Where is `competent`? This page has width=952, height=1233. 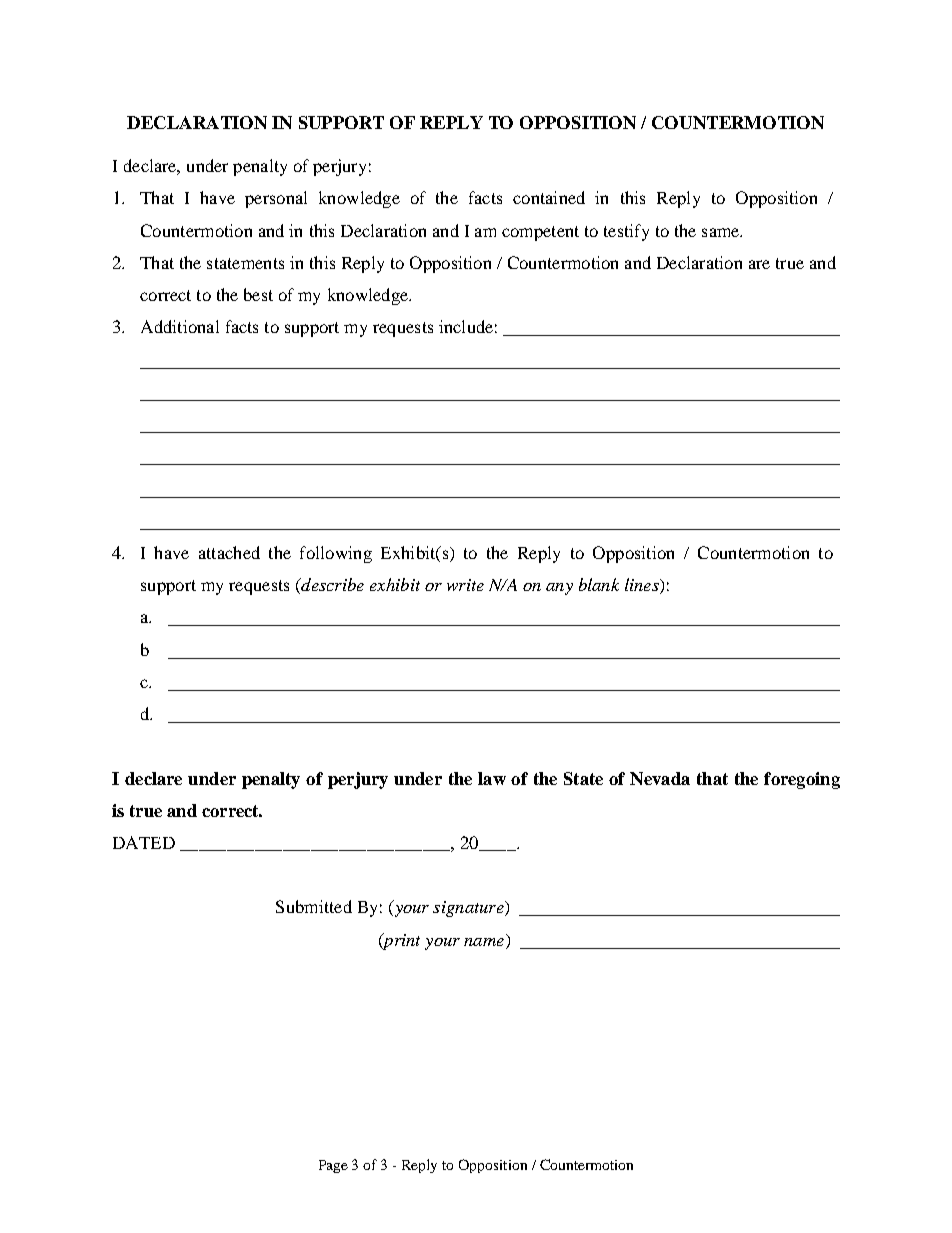
competent is located at coordinates (540, 233).
